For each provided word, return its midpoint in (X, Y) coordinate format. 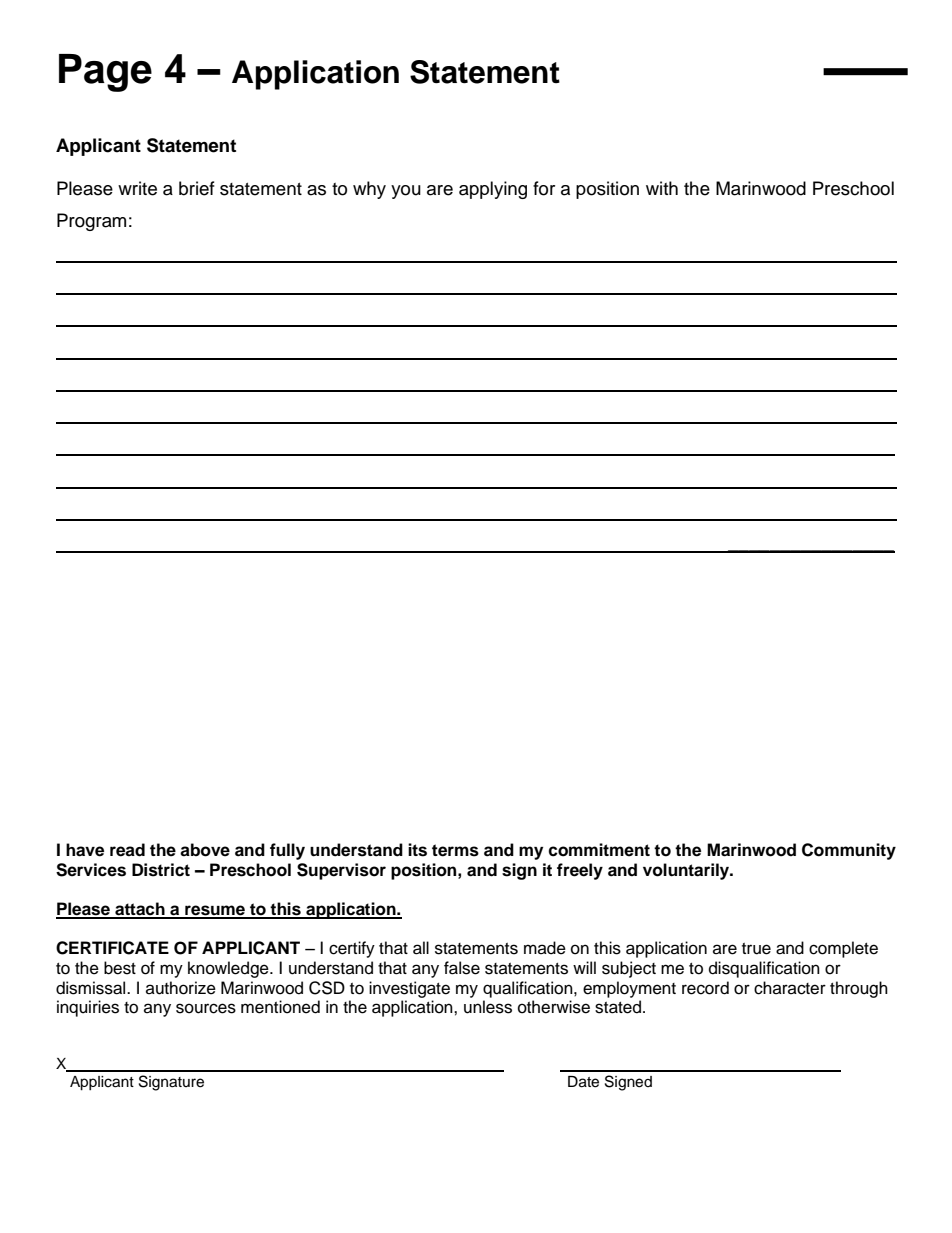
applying (493, 190)
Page (105, 73)
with (662, 188)
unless (488, 1007)
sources (206, 1008)
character (790, 988)
